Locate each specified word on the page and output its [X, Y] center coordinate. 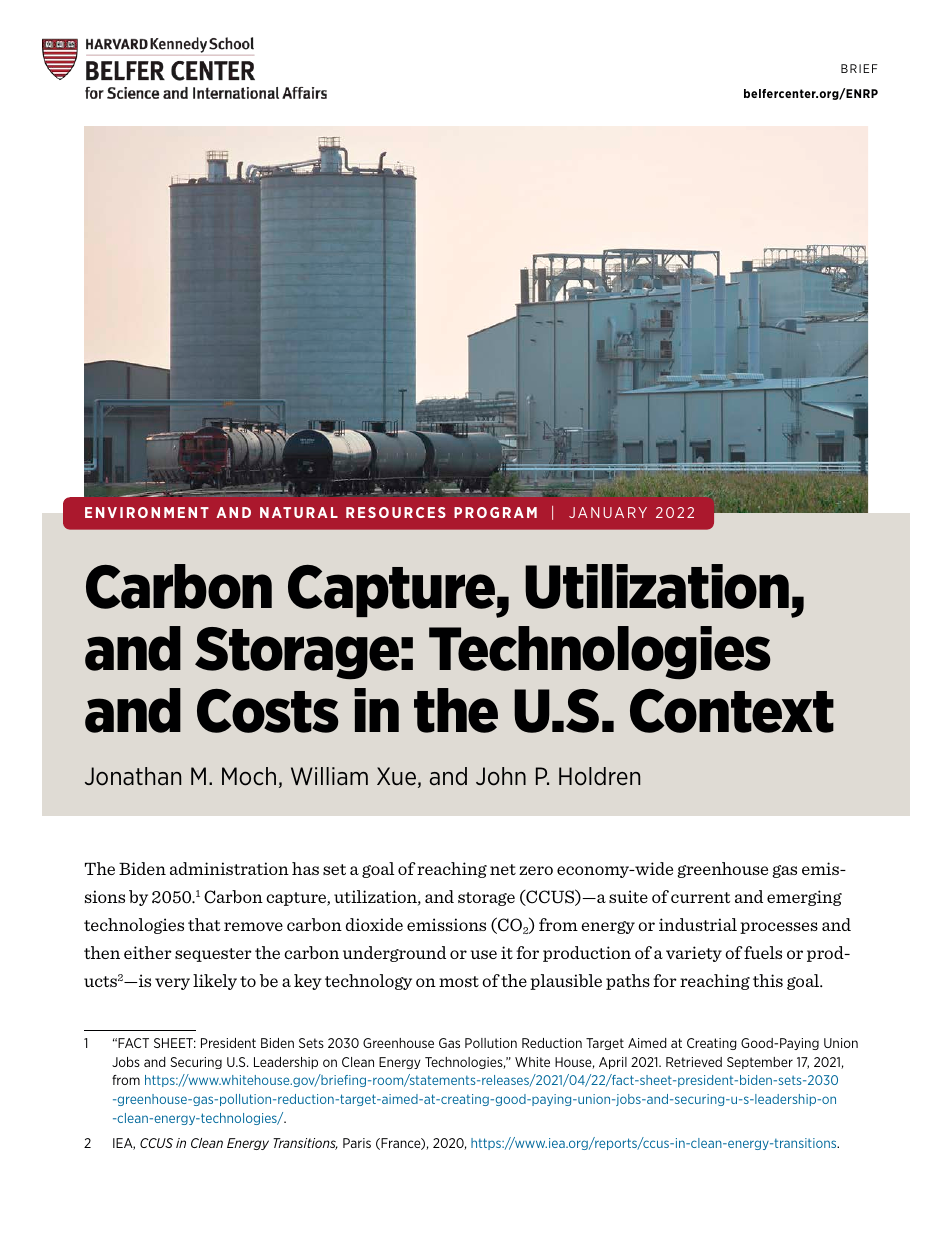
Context [732, 711]
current [700, 897]
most [459, 981]
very [172, 984]
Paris [357, 1143]
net [503, 869]
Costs [268, 711]
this [768, 980]
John [501, 776]
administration [229, 868]
